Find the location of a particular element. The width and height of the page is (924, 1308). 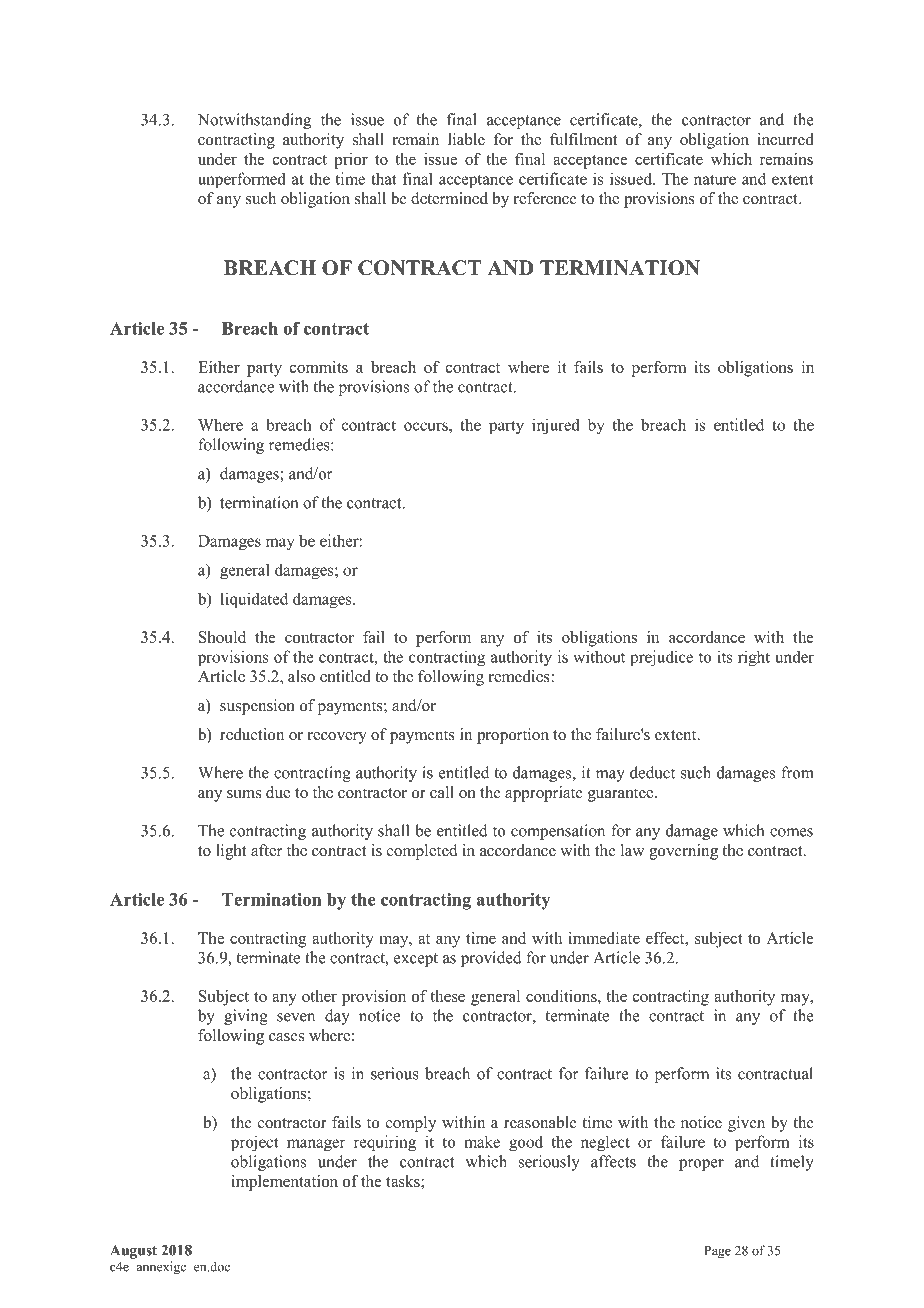

proportion is located at coordinates (513, 736).
